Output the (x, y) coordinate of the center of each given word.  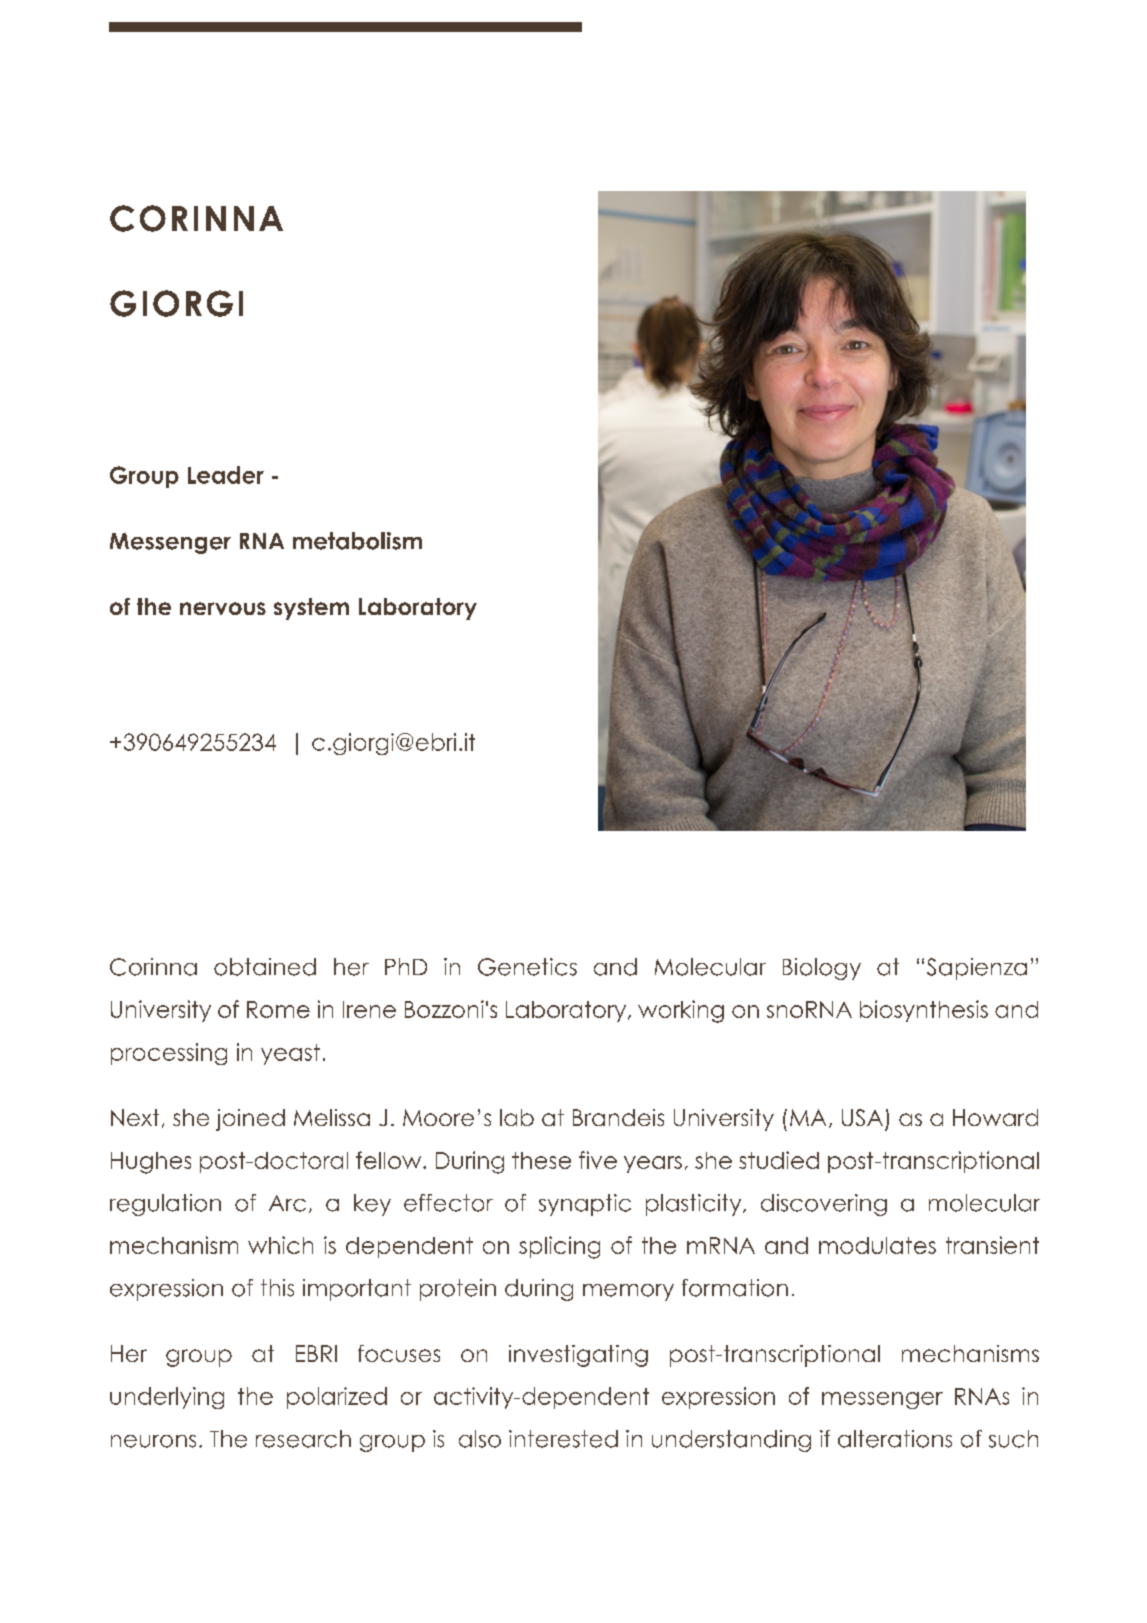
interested (563, 1439)
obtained (265, 967)
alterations (895, 1439)
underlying (167, 1398)
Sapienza (977, 969)
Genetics (527, 967)
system (311, 609)
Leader (226, 475)
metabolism (357, 541)
